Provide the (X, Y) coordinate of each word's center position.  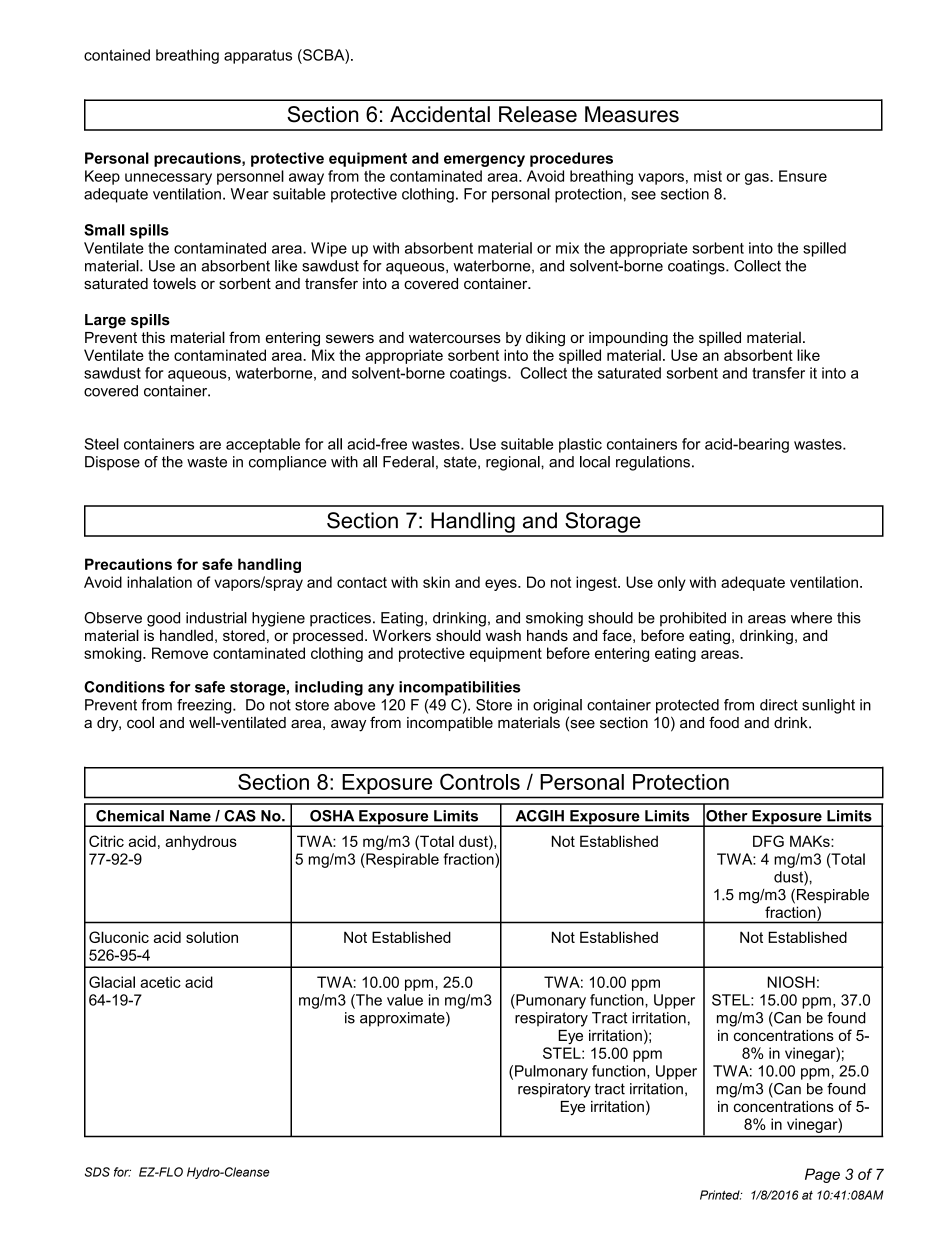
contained (117, 55)
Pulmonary (551, 1072)
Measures (632, 114)
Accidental (440, 114)
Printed (721, 1195)
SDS (97, 1172)
